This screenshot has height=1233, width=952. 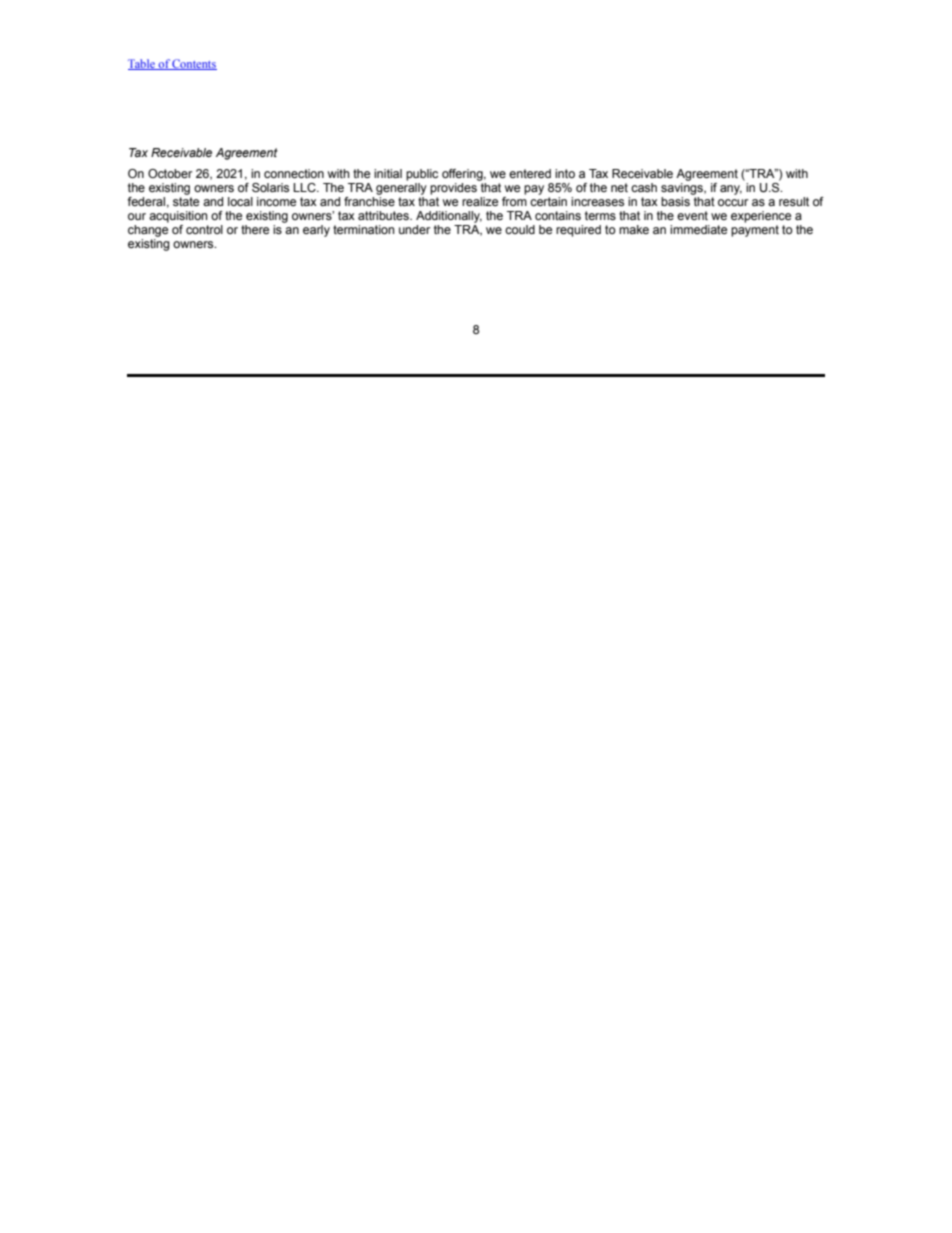 I want to click on into, so click(x=565, y=173).
